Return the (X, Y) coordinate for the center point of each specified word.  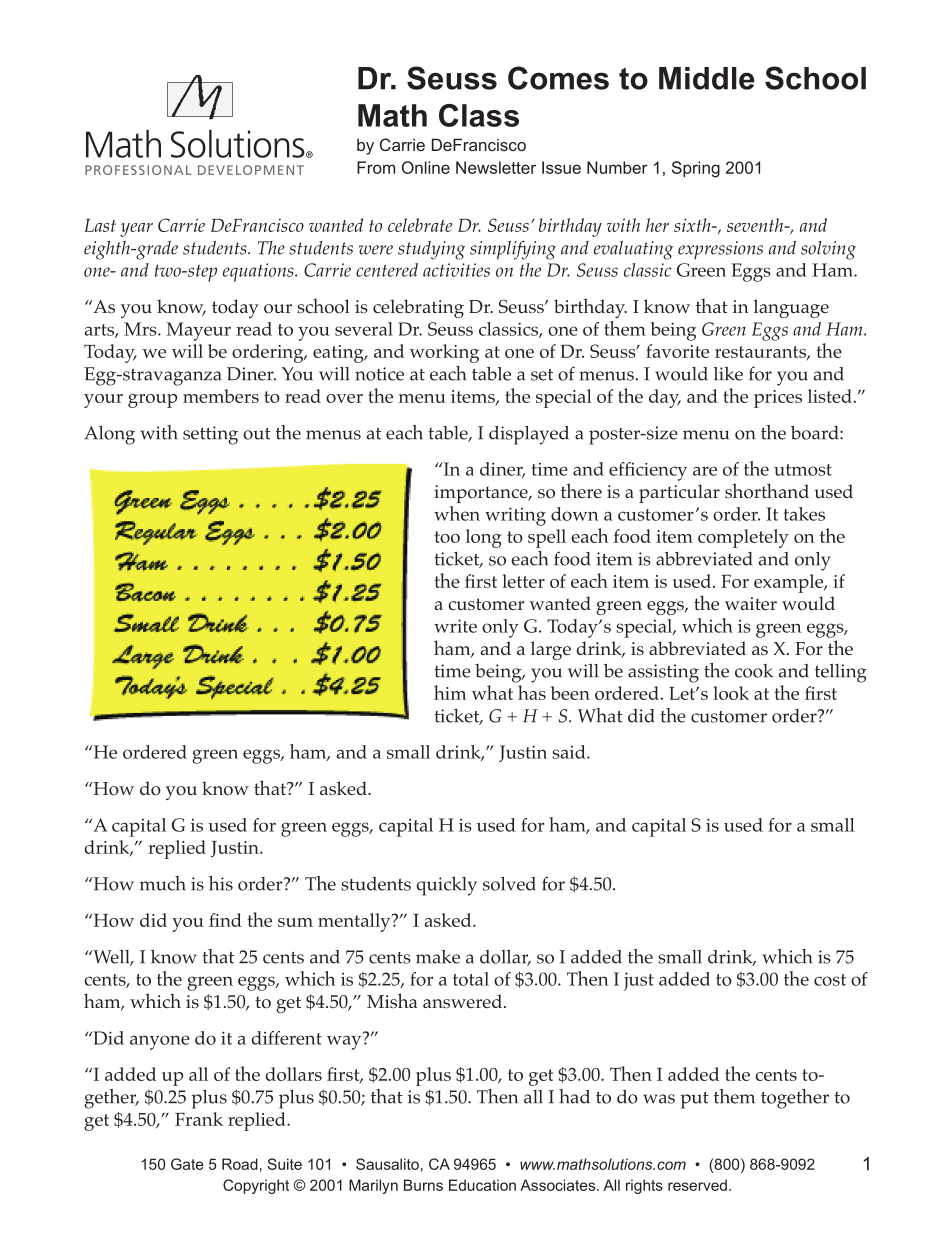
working (444, 353)
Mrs (141, 329)
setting (210, 435)
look (731, 693)
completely (743, 538)
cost (830, 980)
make (438, 957)
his (221, 883)
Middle (707, 78)
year (136, 230)
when (457, 513)
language (791, 308)
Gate (187, 1164)
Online (426, 167)
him (450, 692)
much (163, 883)
